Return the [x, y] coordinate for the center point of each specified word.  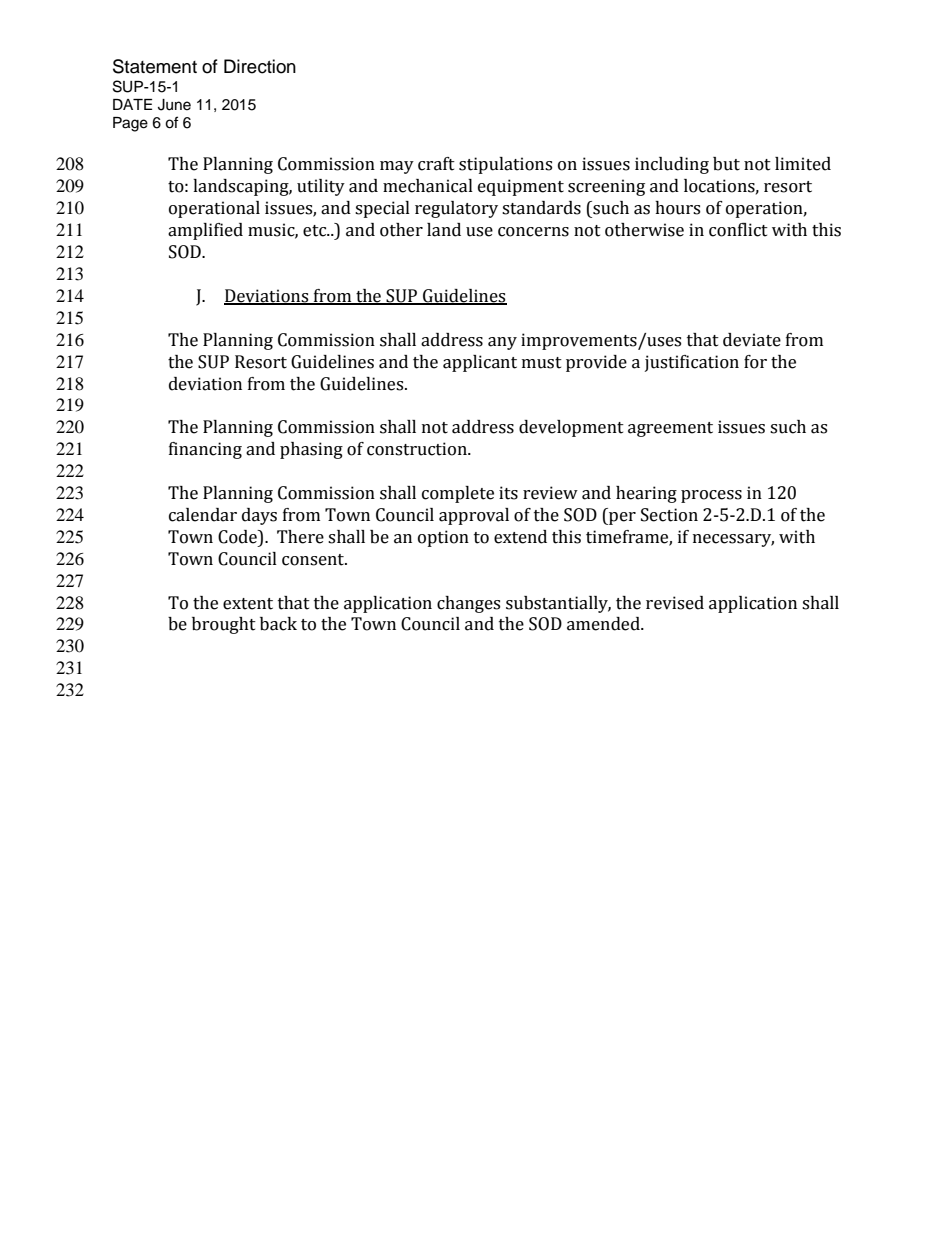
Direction [260, 66]
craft [436, 164]
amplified [205, 231]
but [726, 164]
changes [468, 604]
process [711, 496]
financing [205, 450]
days [259, 516]
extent [248, 604]
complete [458, 494]
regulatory [456, 209]
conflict [738, 230]
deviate [752, 340]
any [502, 343]
